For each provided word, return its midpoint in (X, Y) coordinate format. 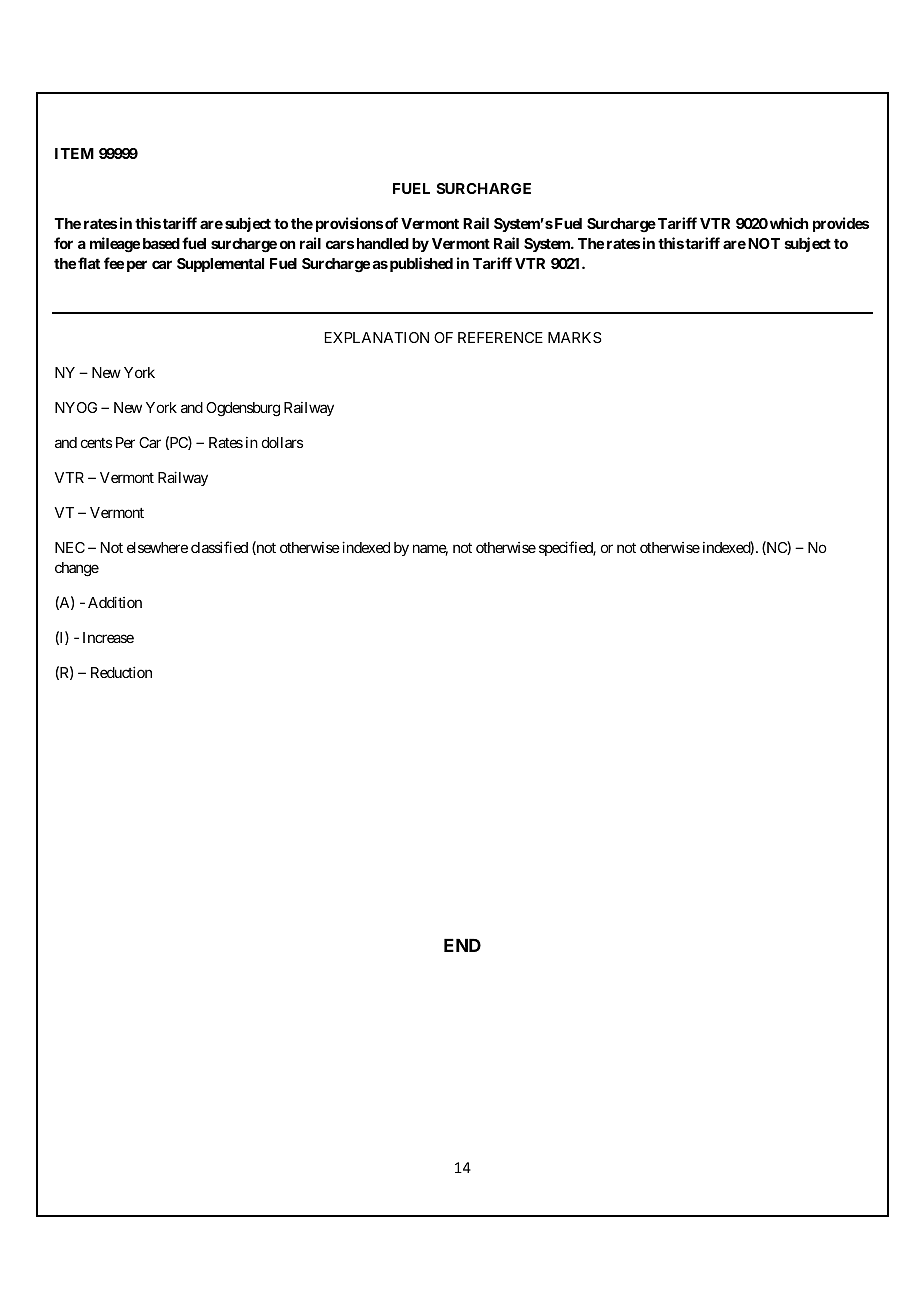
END (462, 945)
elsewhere (157, 547)
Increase (108, 637)
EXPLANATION (377, 337)
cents (96, 443)
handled (383, 243)
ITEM (74, 153)
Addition (115, 602)
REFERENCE (500, 337)
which (789, 223)
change (77, 569)
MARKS (575, 337)
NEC (70, 547)
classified (219, 547)
